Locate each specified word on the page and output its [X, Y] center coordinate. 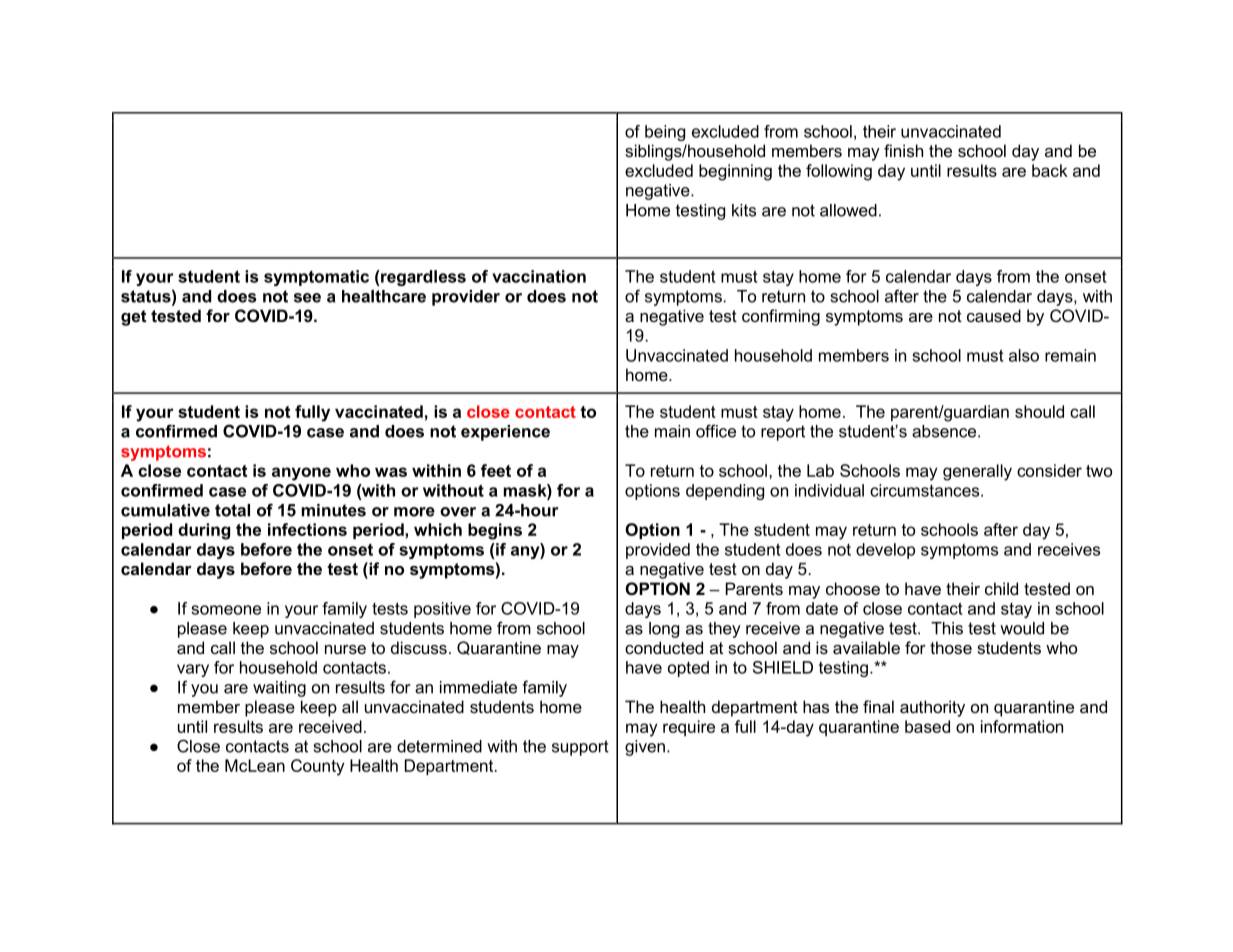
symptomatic [316, 278]
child [1001, 588]
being [665, 133]
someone [226, 610]
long [664, 630]
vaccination [539, 276]
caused [994, 315]
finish [903, 150]
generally [977, 472]
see [307, 298]
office [716, 431]
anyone [301, 474]
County [318, 767]
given [645, 748]
